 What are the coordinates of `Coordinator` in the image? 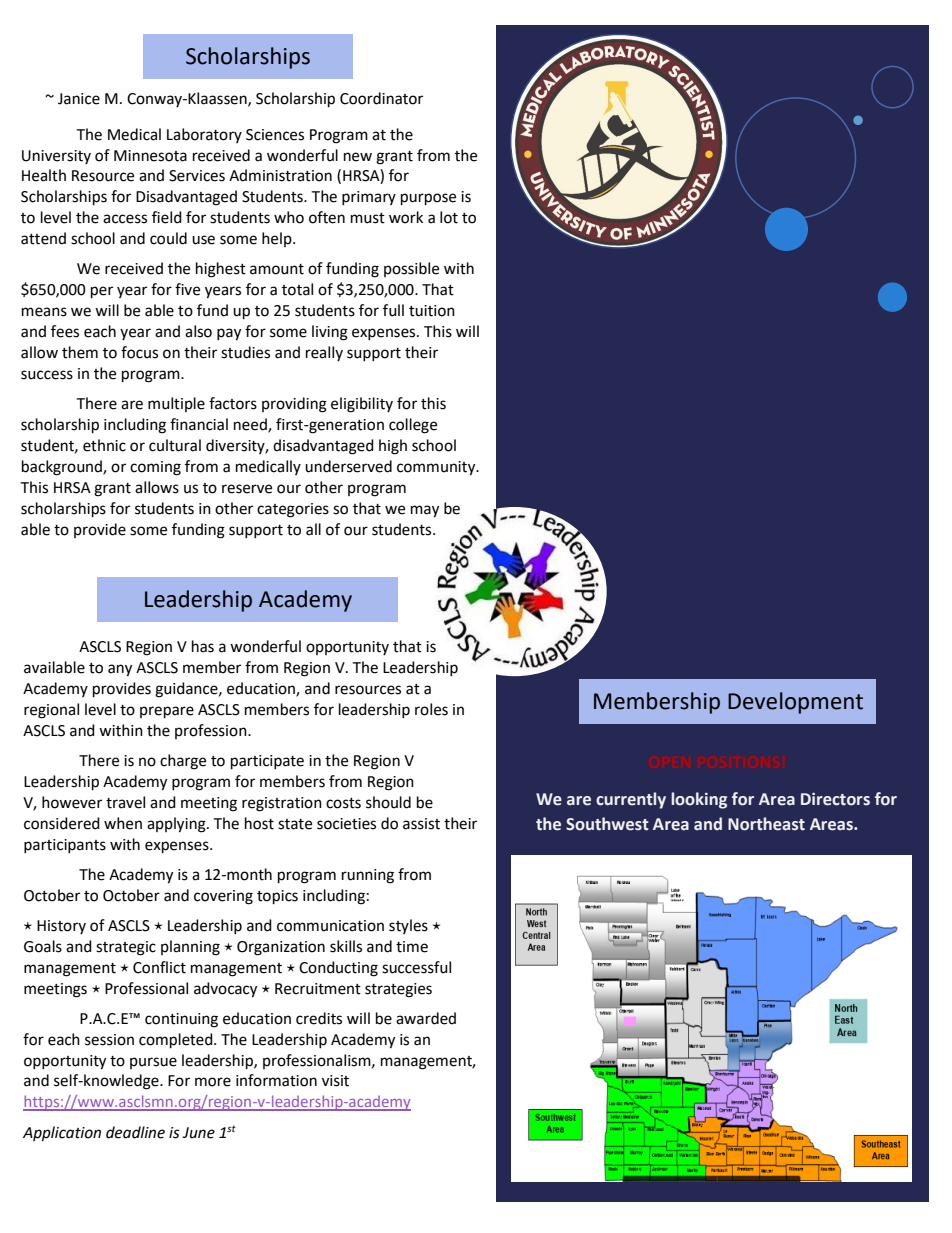 It's located at (381, 98).
